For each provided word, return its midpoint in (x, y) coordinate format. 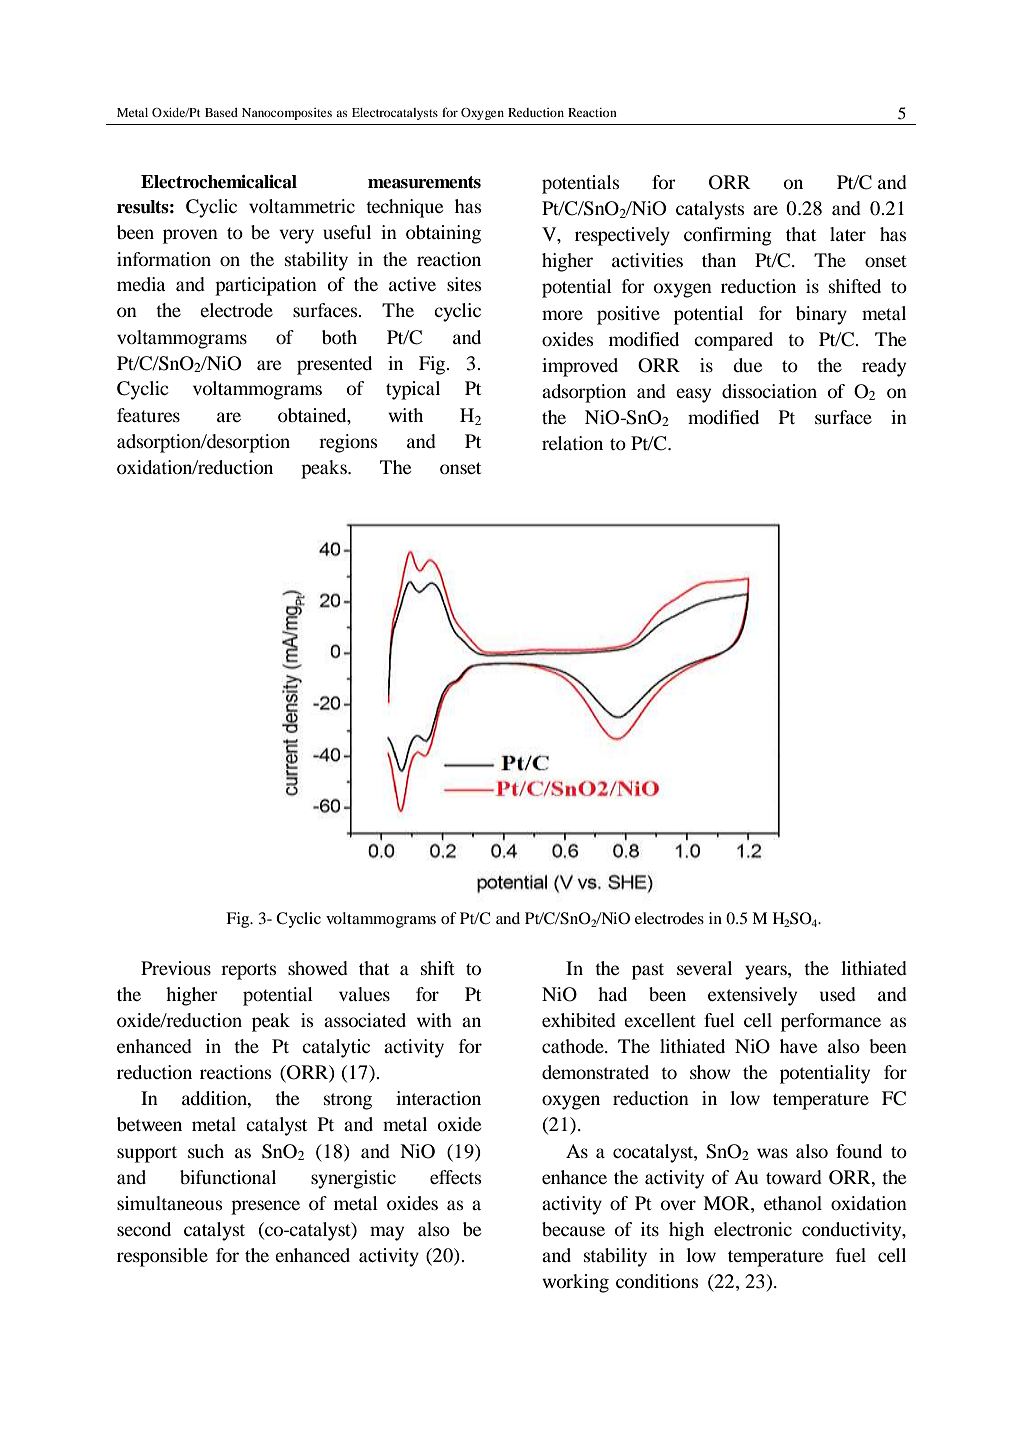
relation (572, 443)
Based (221, 112)
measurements (424, 182)
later (848, 234)
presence (265, 1207)
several (704, 968)
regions (348, 443)
